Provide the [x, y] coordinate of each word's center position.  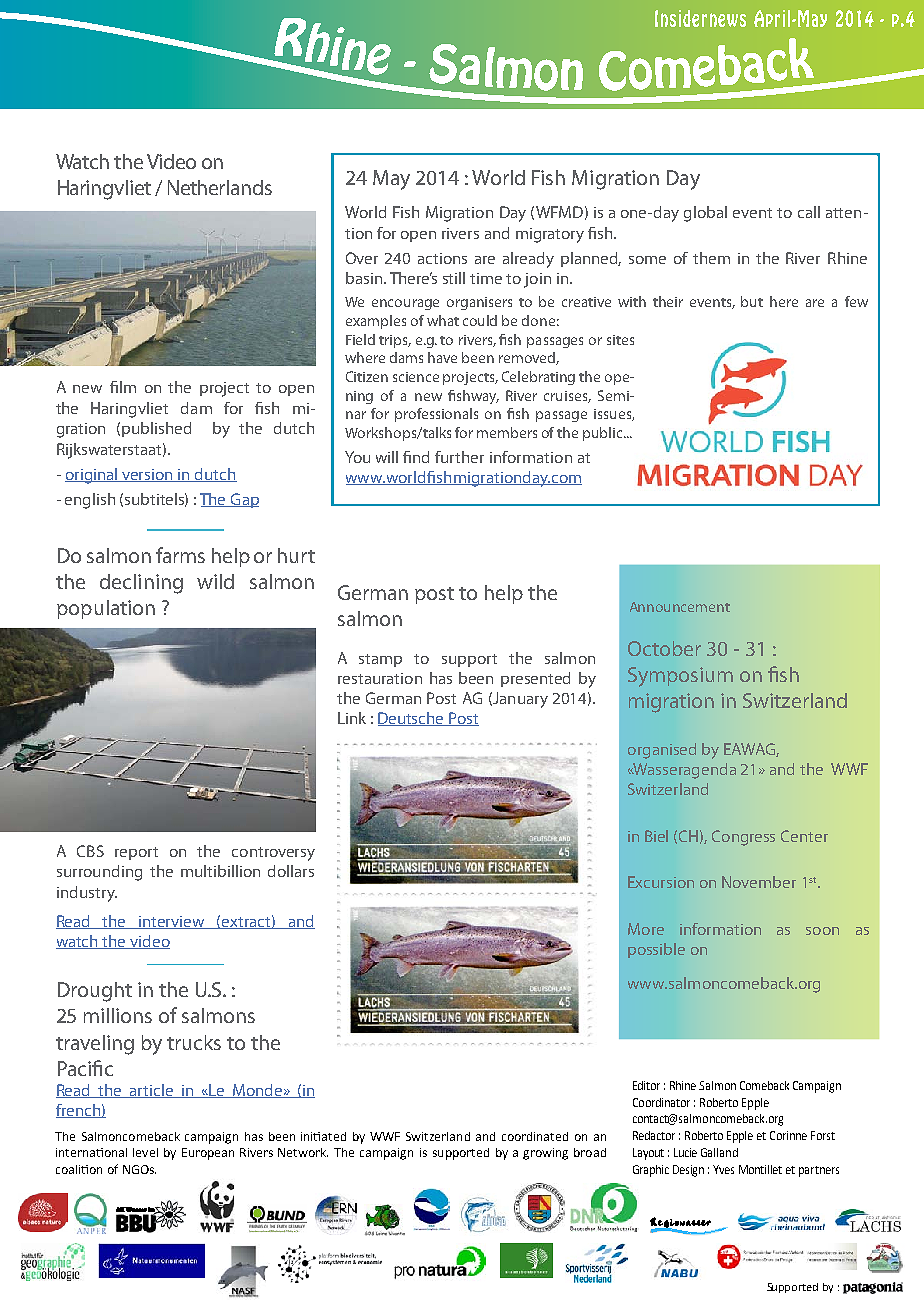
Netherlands [220, 187]
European [208, 1154]
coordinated [535, 1136]
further [459, 457]
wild [215, 581]
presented [535, 679]
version [148, 475]
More [646, 929]
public [604, 434]
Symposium [680, 677]
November [759, 882]
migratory [550, 235]
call [809, 212]
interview [172, 922]
